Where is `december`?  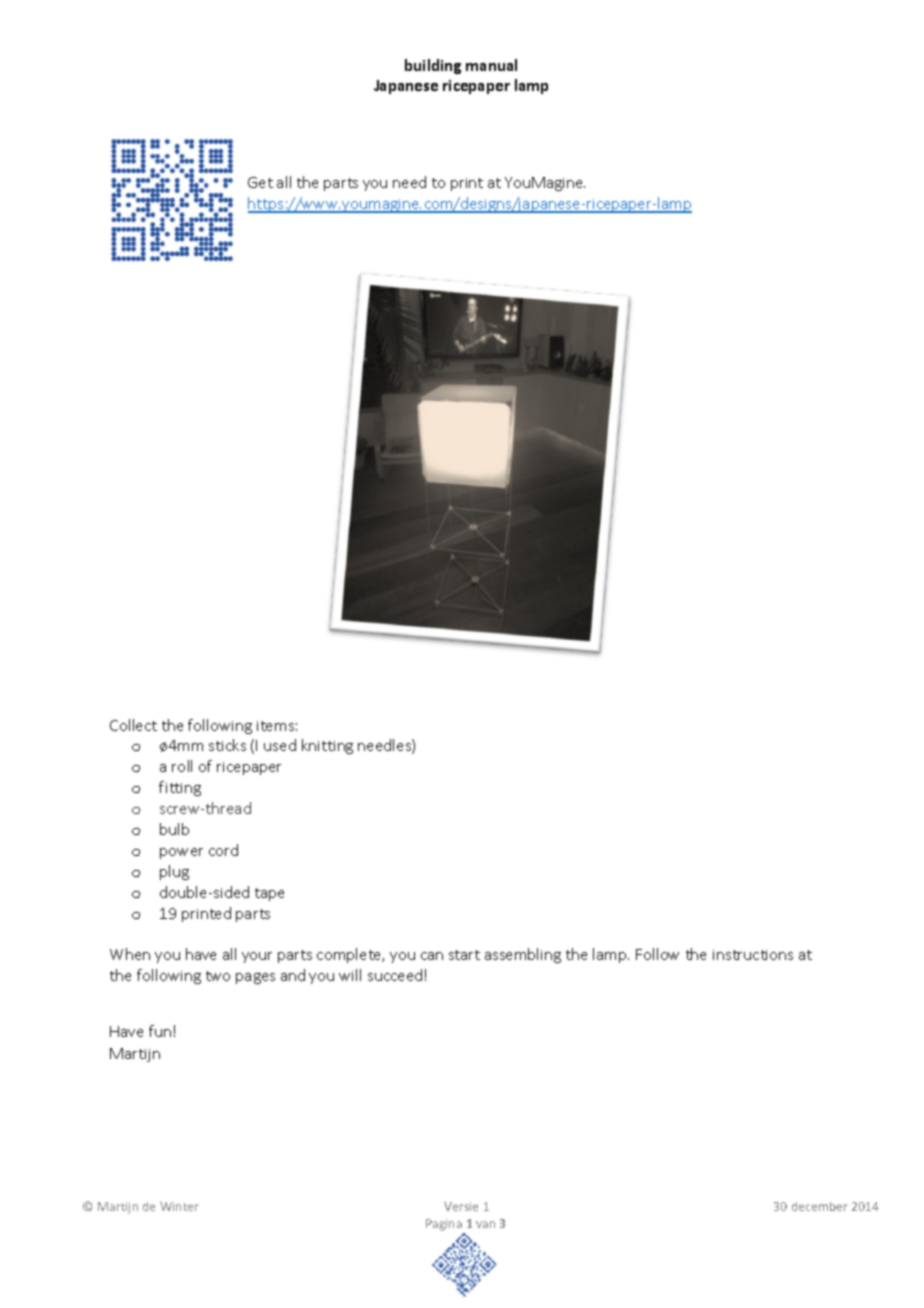 december is located at coordinates (820, 1206).
